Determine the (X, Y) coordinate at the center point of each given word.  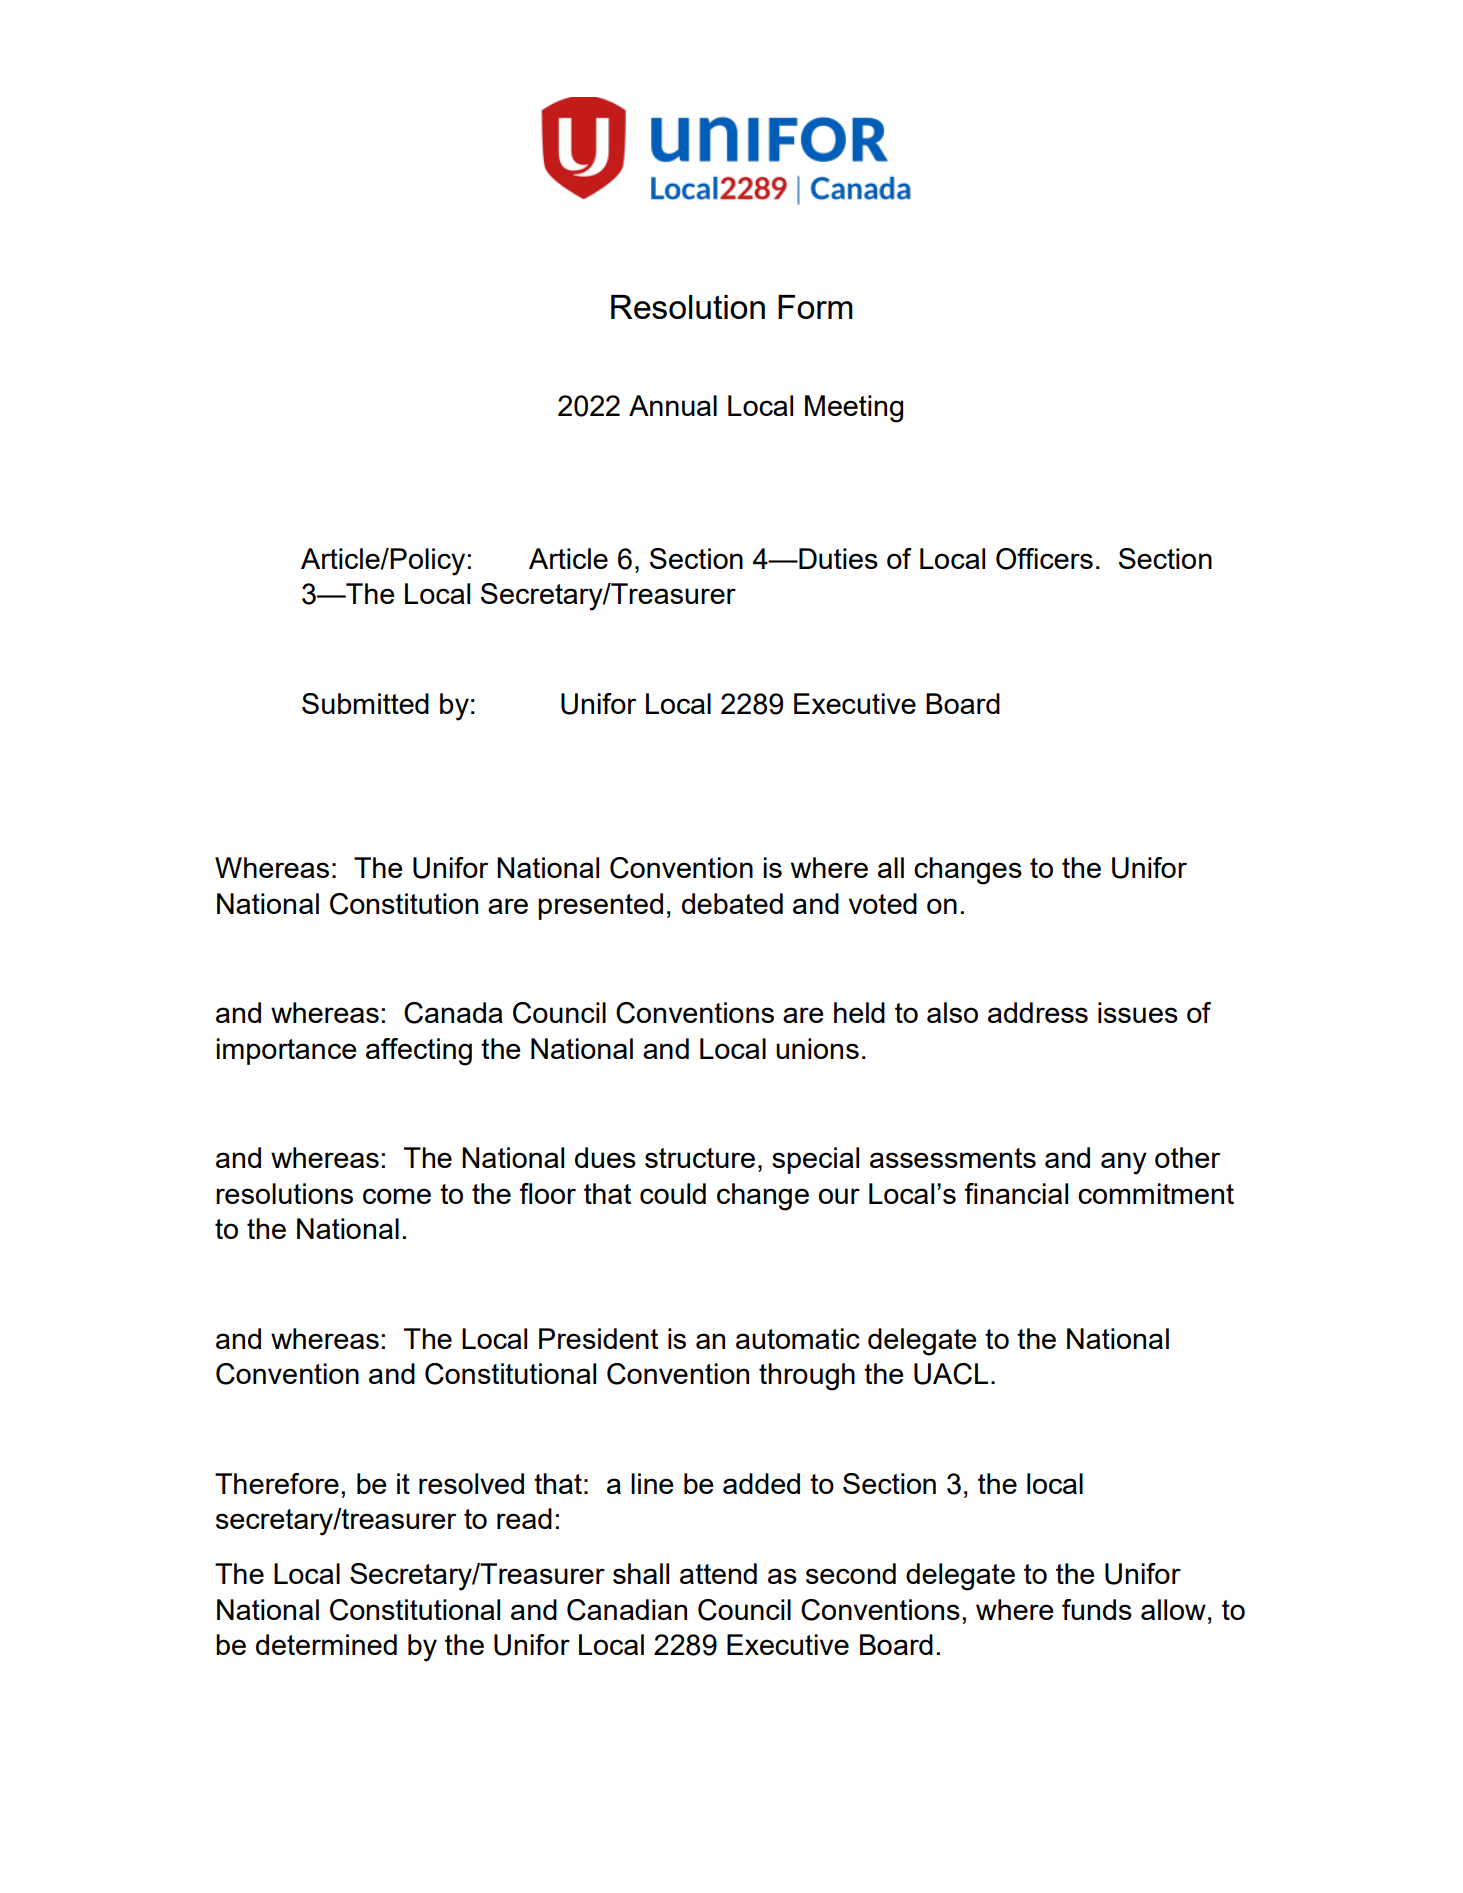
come (397, 1196)
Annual (673, 405)
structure (700, 1158)
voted (883, 903)
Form (815, 307)
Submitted (365, 703)
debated (732, 903)
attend (718, 1573)
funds (1097, 1609)
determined (326, 1644)
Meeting (854, 409)
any (1124, 1163)
